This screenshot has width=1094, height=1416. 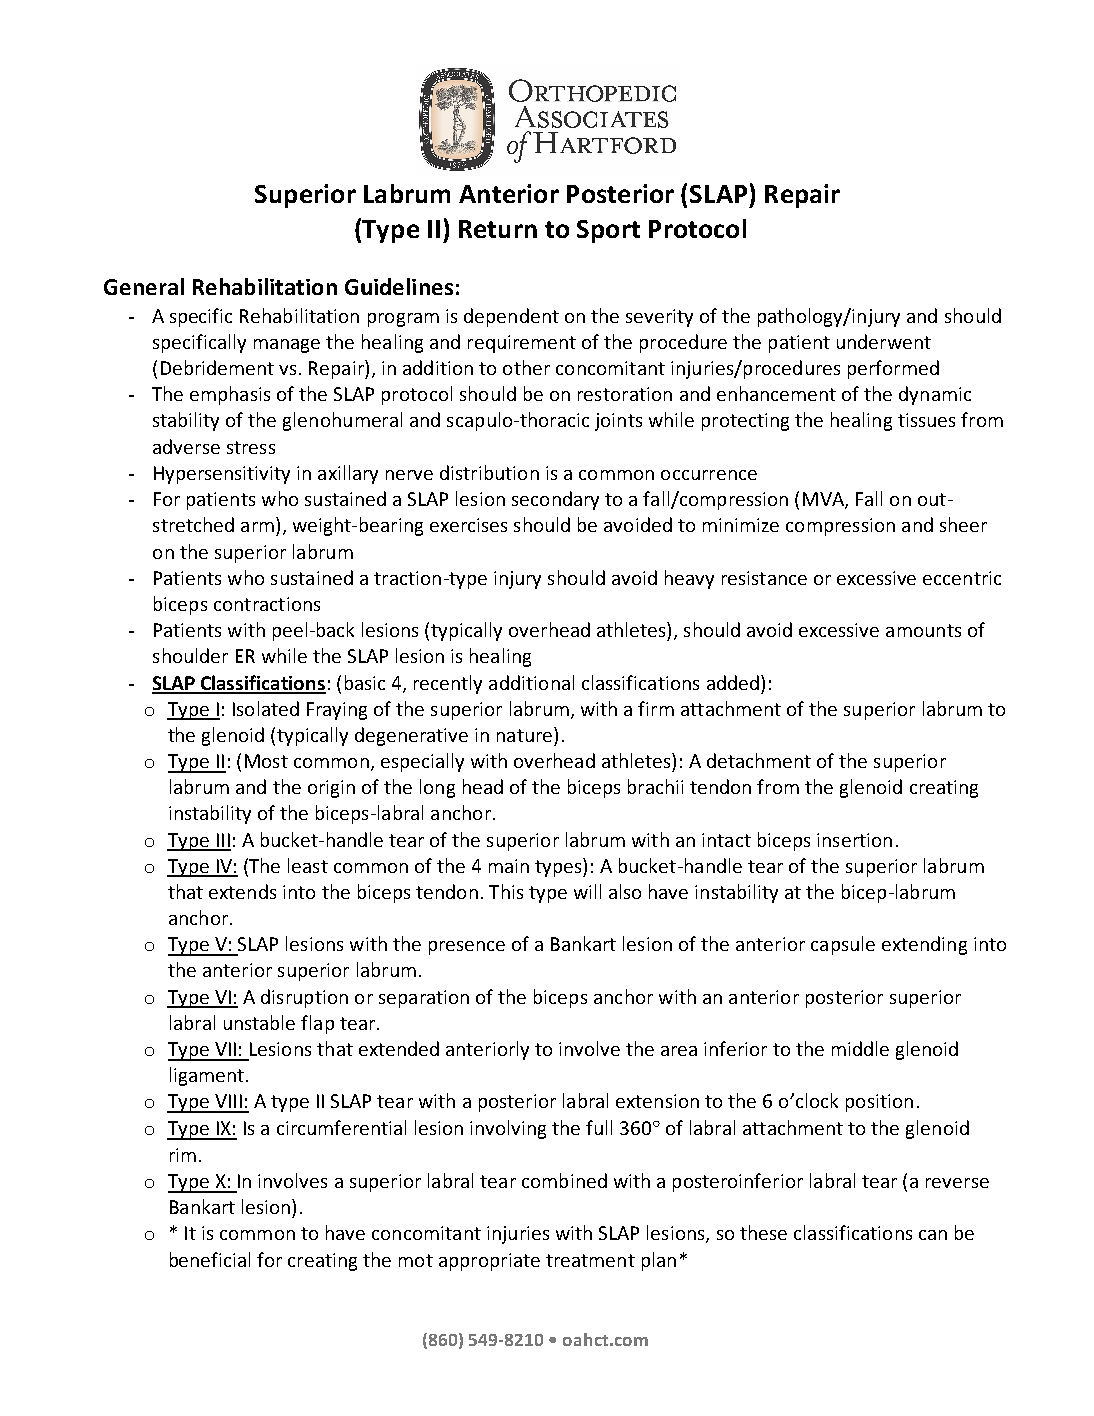 I want to click on beneficial, so click(x=210, y=1259).
